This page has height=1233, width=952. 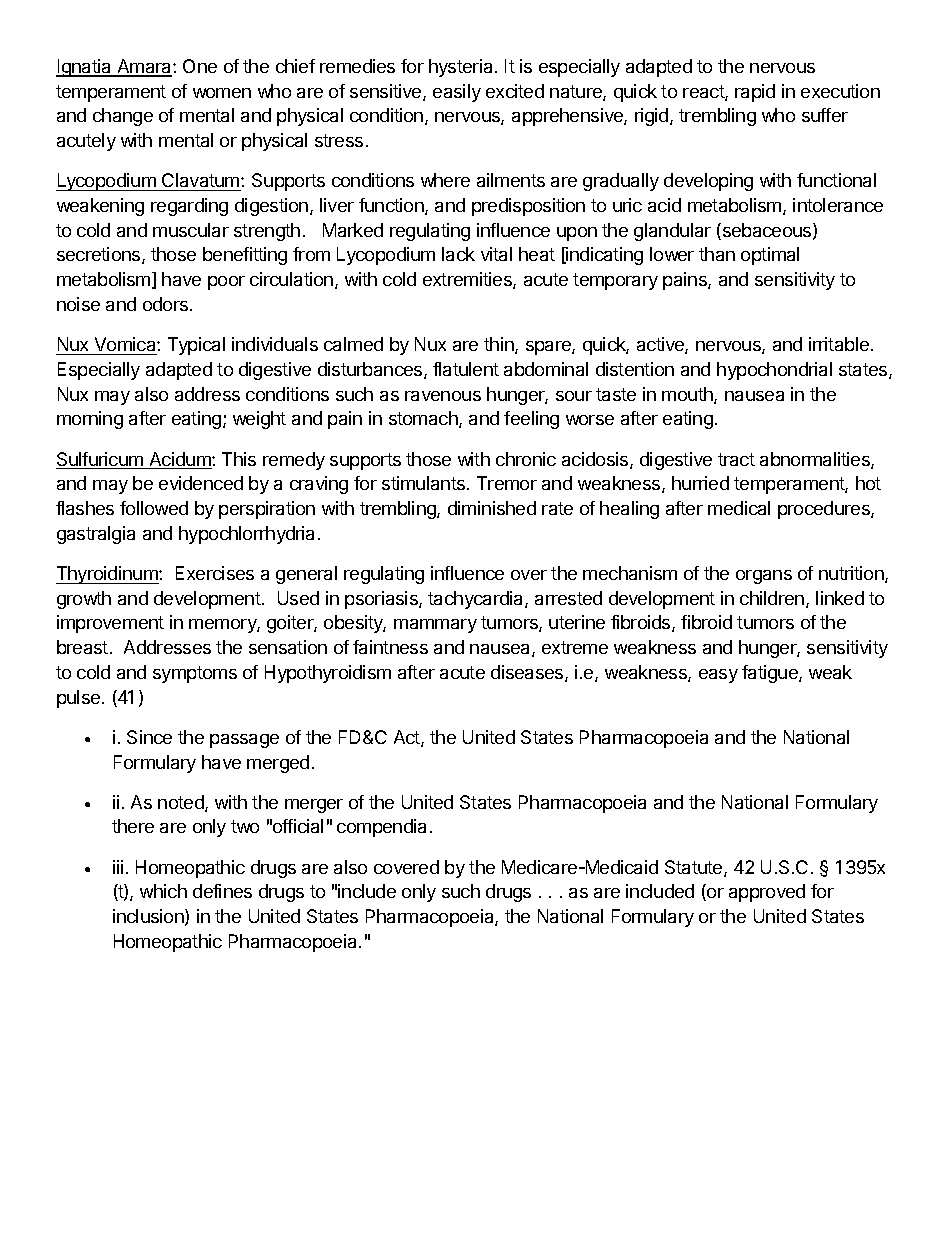 I want to click on merger, so click(x=314, y=806).
